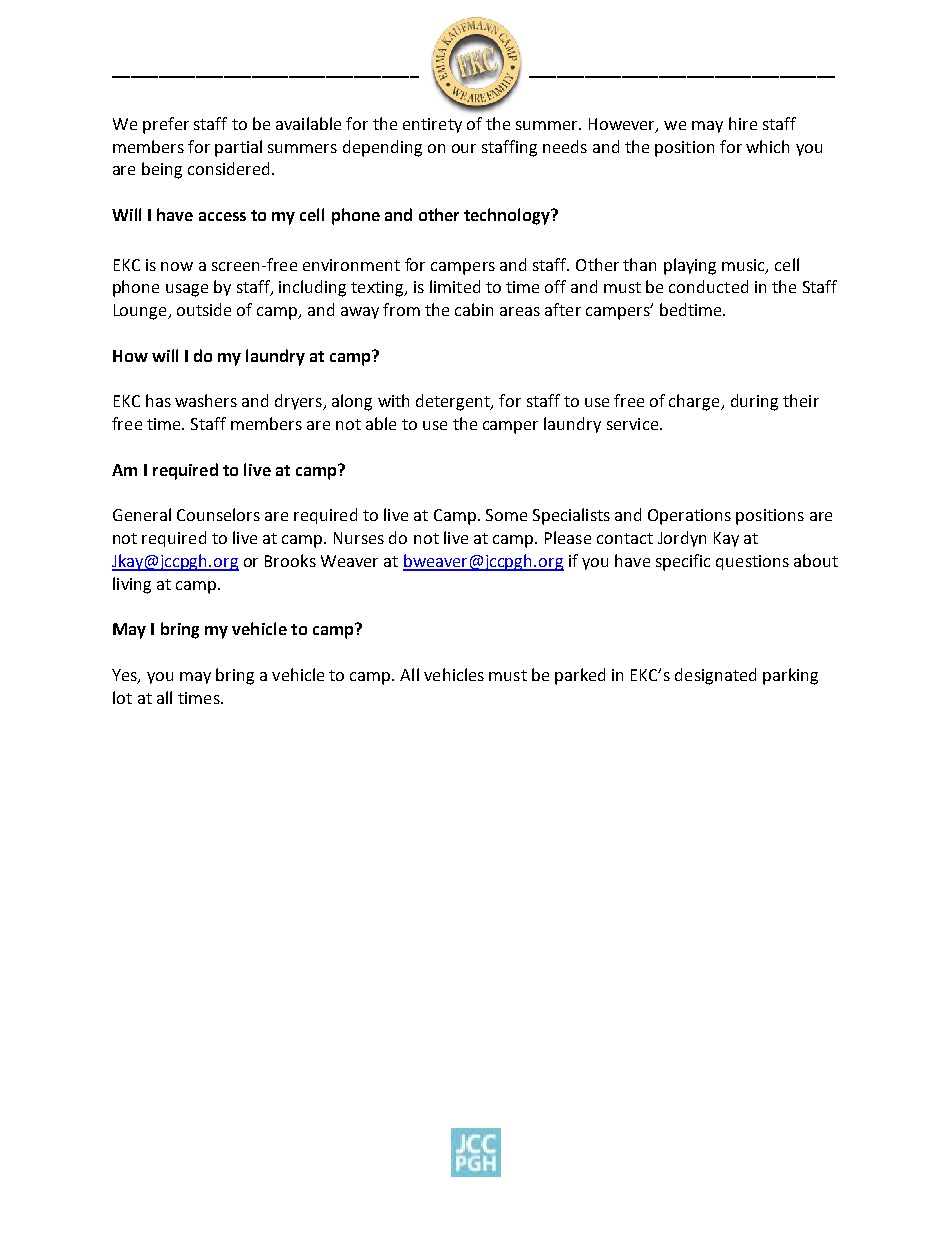 Image resolution: width=952 pixels, height=1233 pixels. What do you see at coordinates (580, 676) in the screenshot?
I see `parked` at bounding box center [580, 676].
